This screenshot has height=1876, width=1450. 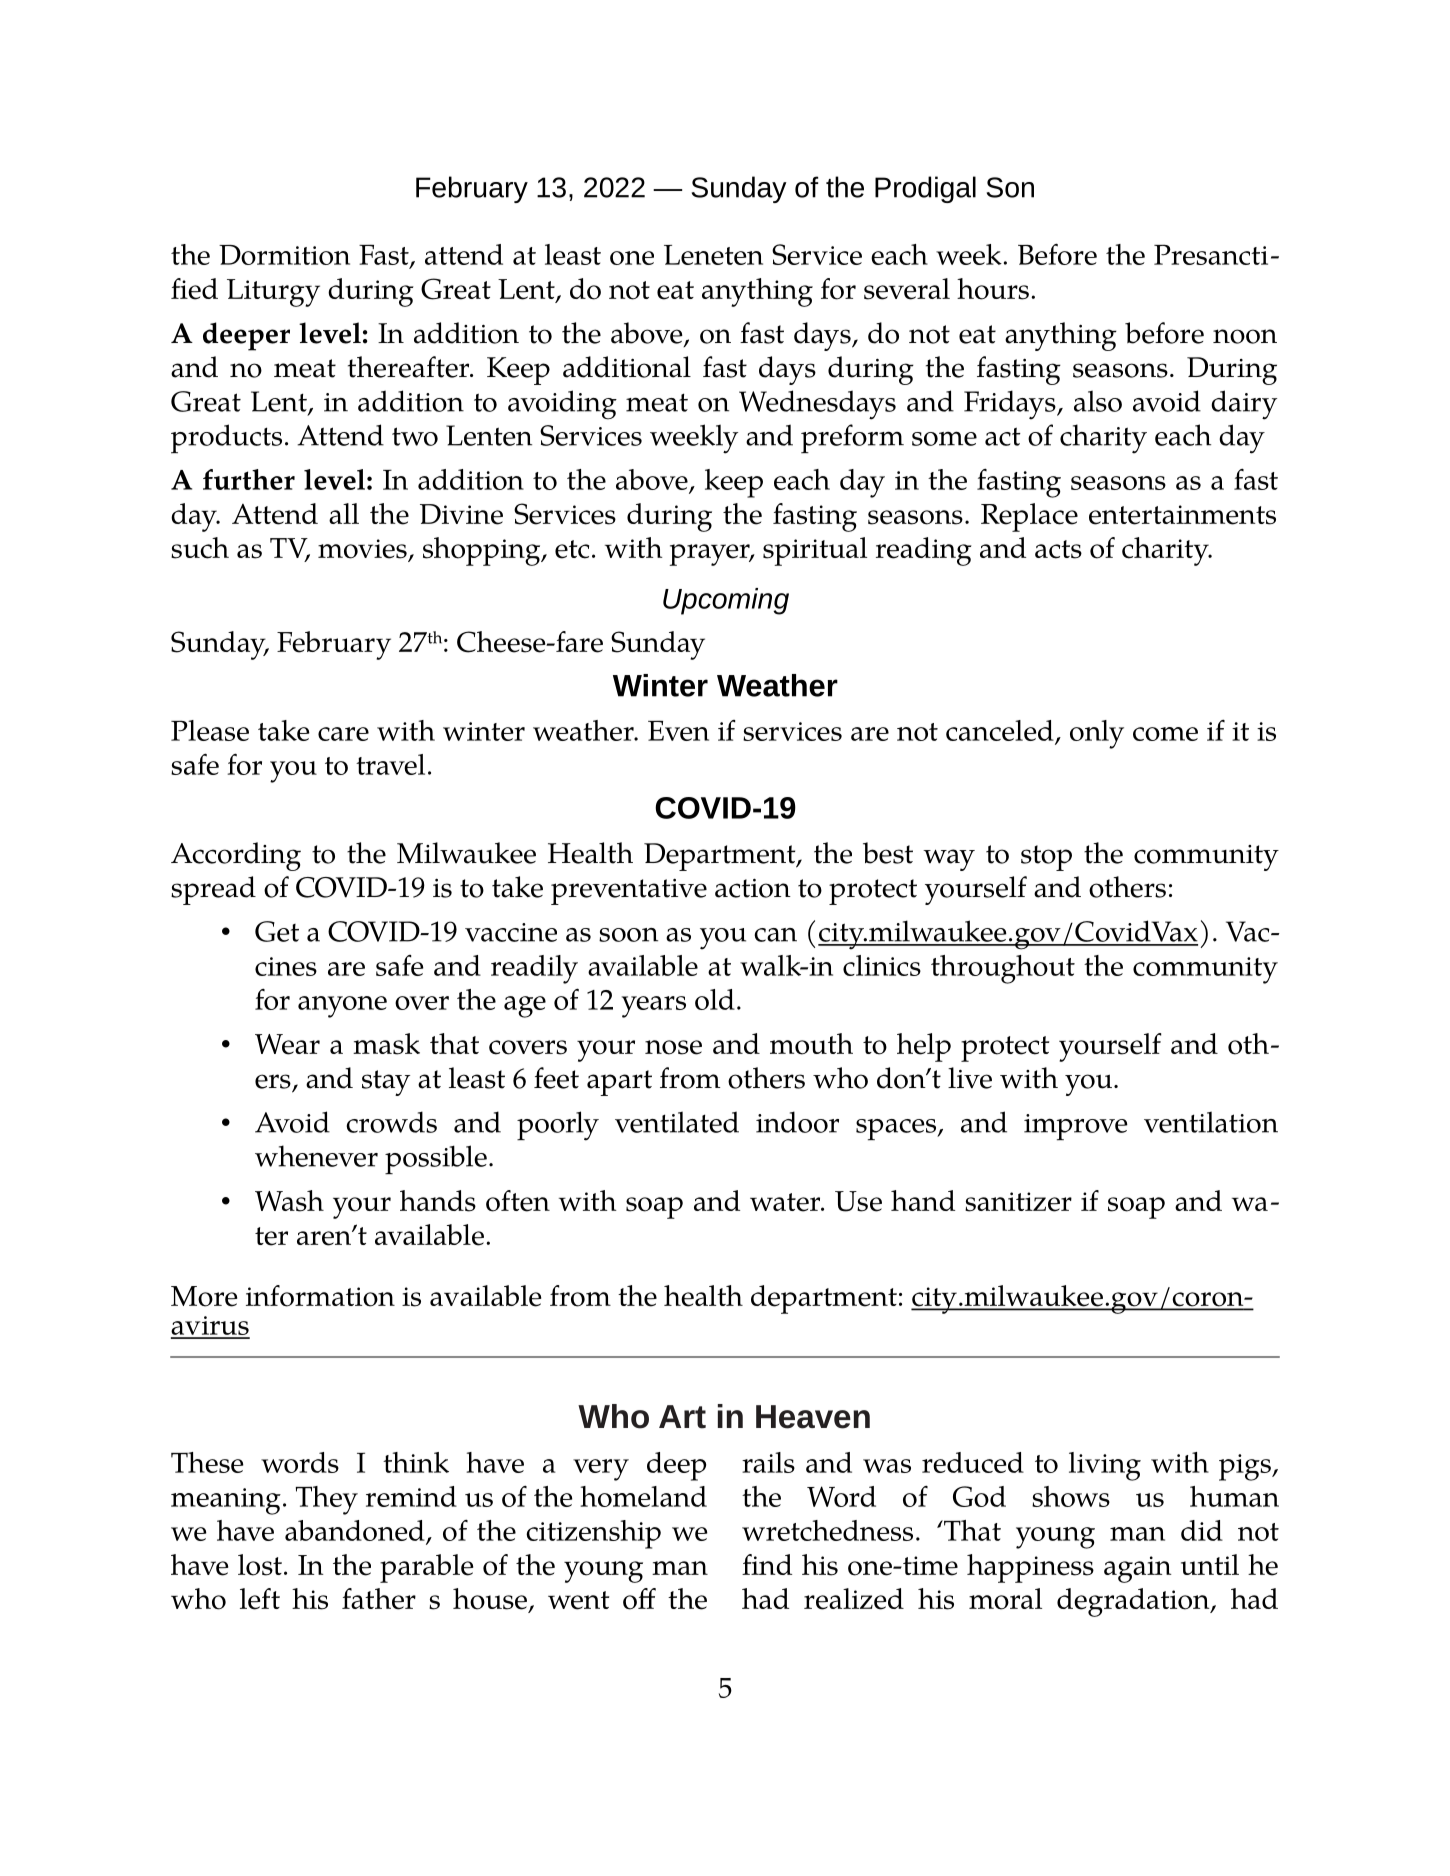 I want to click on again, so click(x=1137, y=1569).
